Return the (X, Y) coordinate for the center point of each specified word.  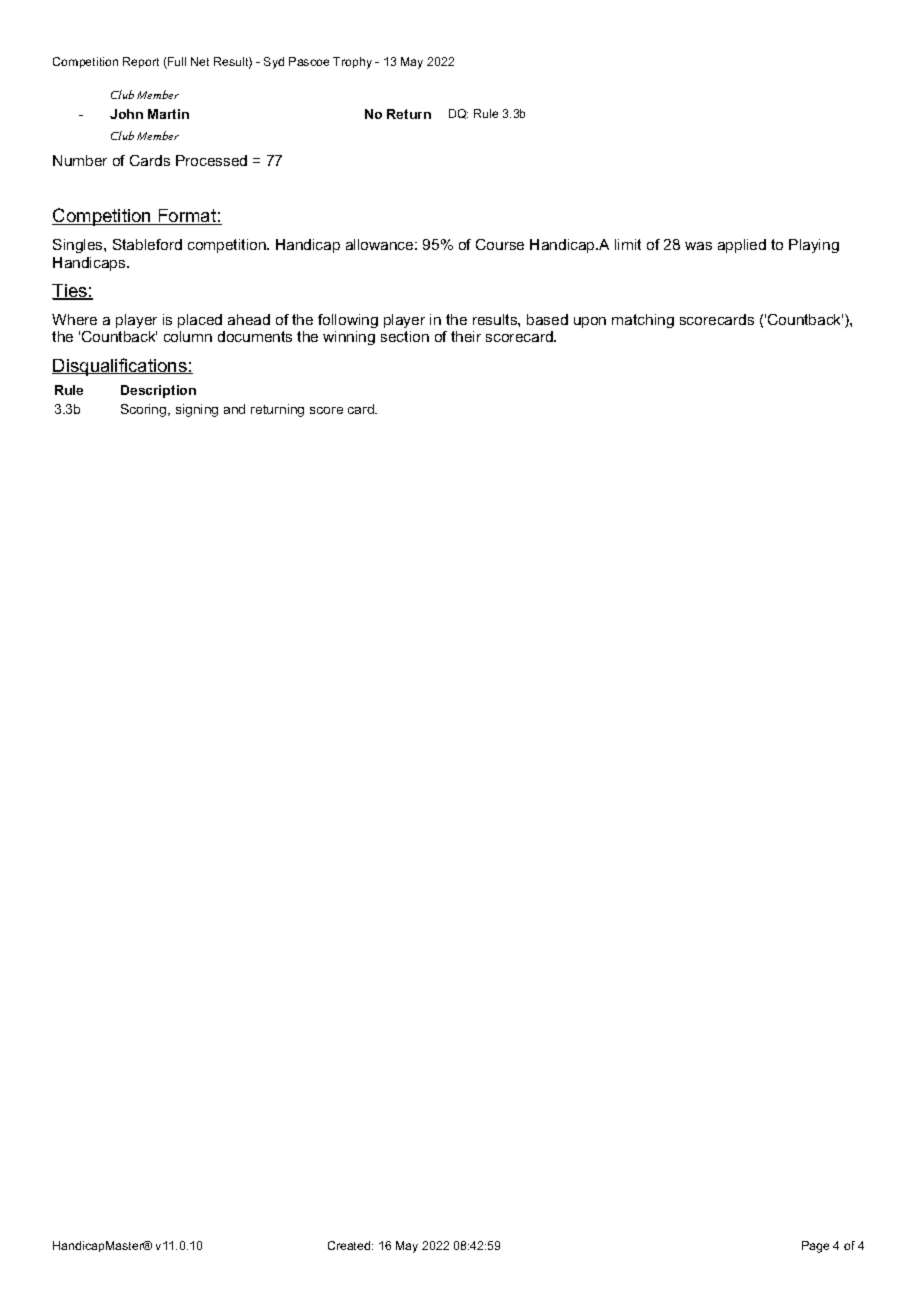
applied (742, 246)
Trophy (352, 63)
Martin (168, 114)
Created (350, 1245)
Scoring (145, 410)
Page (815, 1247)
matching (643, 321)
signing (197, 410)
